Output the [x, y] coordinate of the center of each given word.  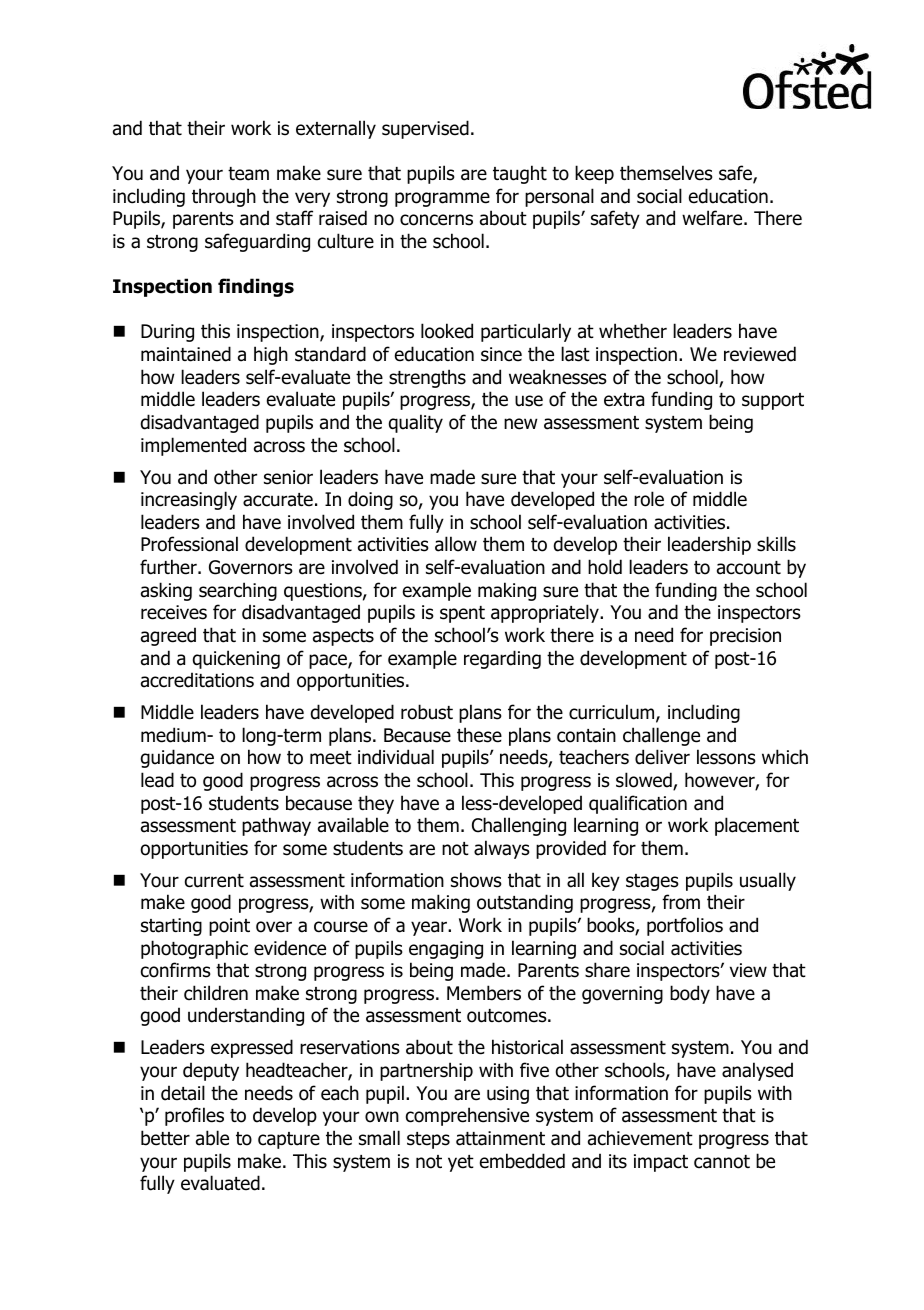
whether [633, 331]
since [501, 354]
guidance [177, 758]
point [229, 927]
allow [456, 544]
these [479, 735]
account [749, 568]
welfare [713, 218]
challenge [661, 736]
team [248, 174]
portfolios [685, 926]
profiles [194, 1116]
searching [238, 591]
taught [520, 174]
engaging [446, 950]
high [271, 355]
